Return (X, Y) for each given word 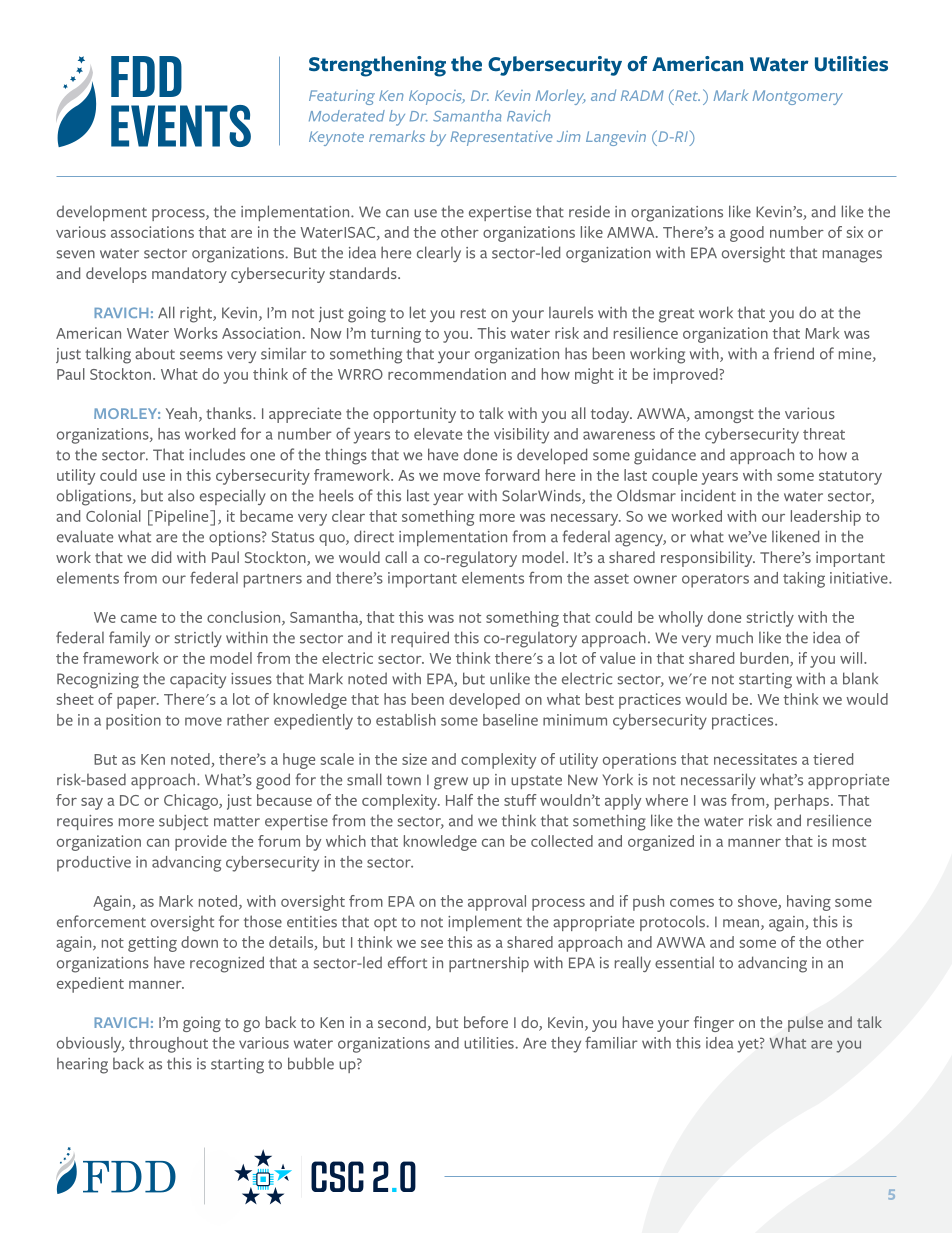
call (396, 557)
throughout (168, 1045)
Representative (501, 138)
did (161, 557)
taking (804, 580)
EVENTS (181, 126)
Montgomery (798, 97)
